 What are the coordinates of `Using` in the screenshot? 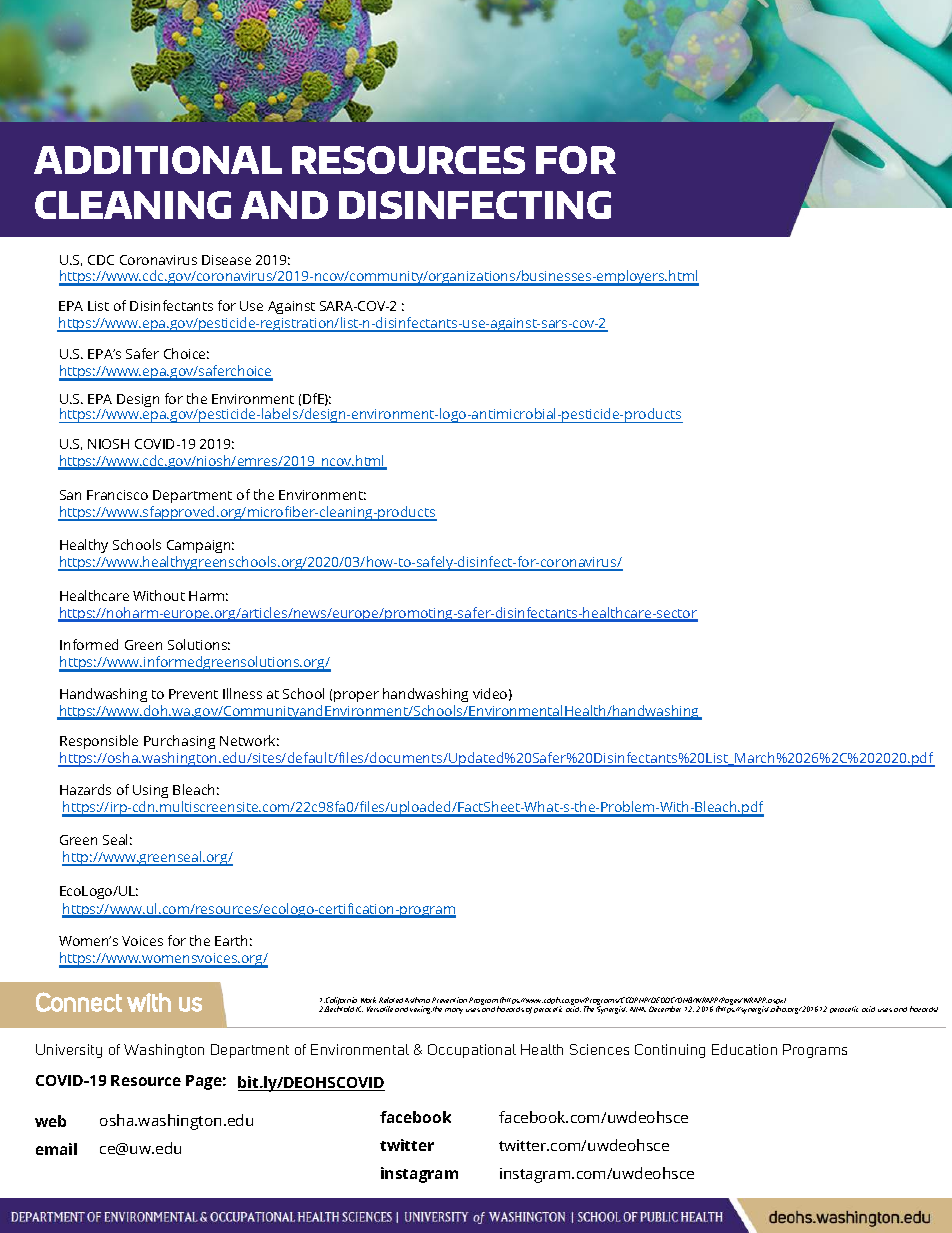 It's located at (150, 793).
